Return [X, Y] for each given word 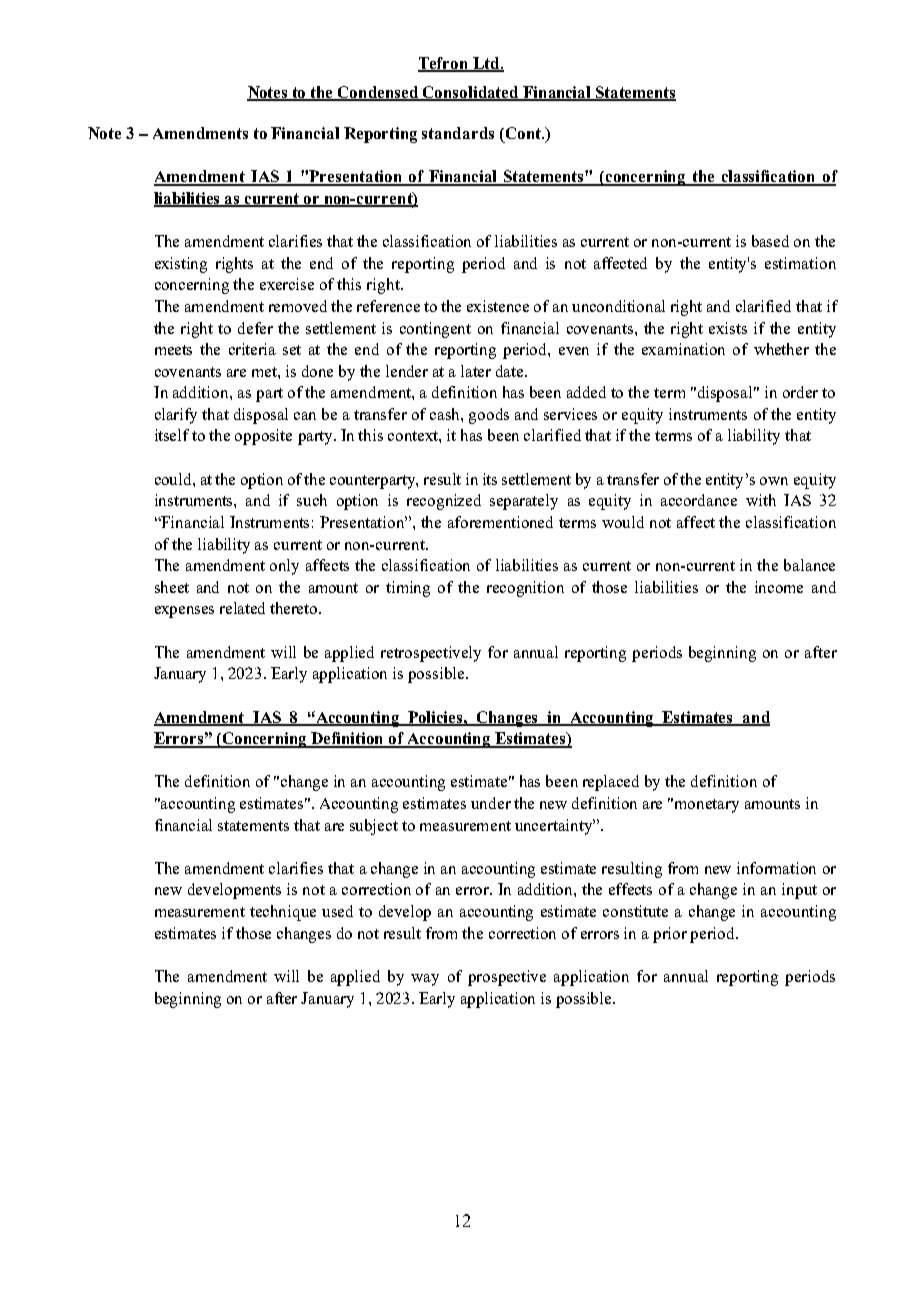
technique [283, 913]
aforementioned [500, 522]
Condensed [379, 93]
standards [458, 133]
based [770, 241]
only [284, 567]
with [761, 500]
